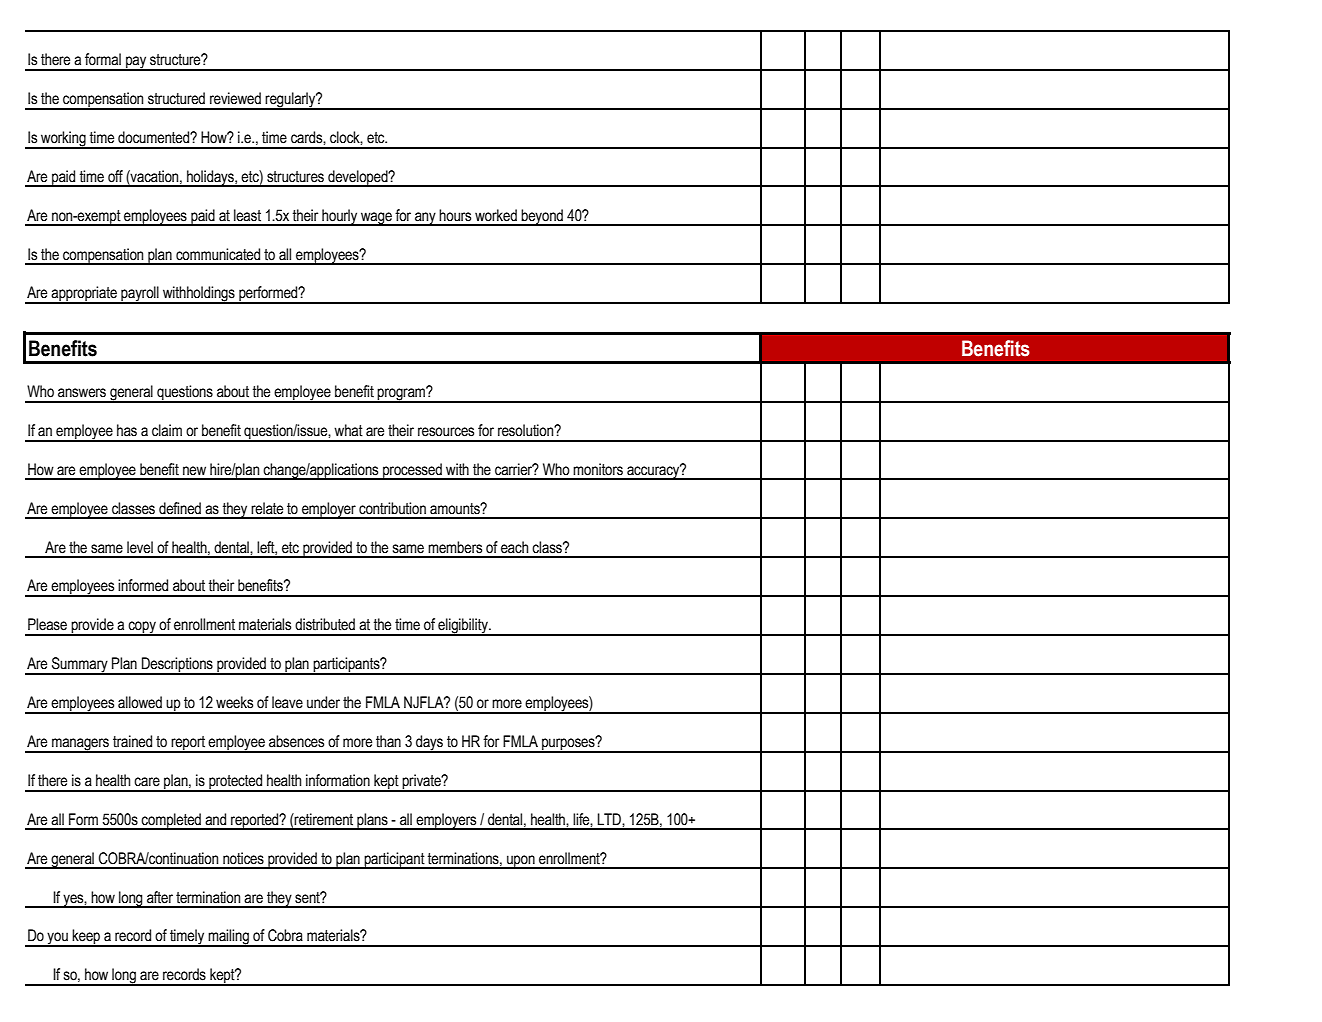 This screenshot has width=1322, height=1022. I want to click on answers, so click(82, 393).
